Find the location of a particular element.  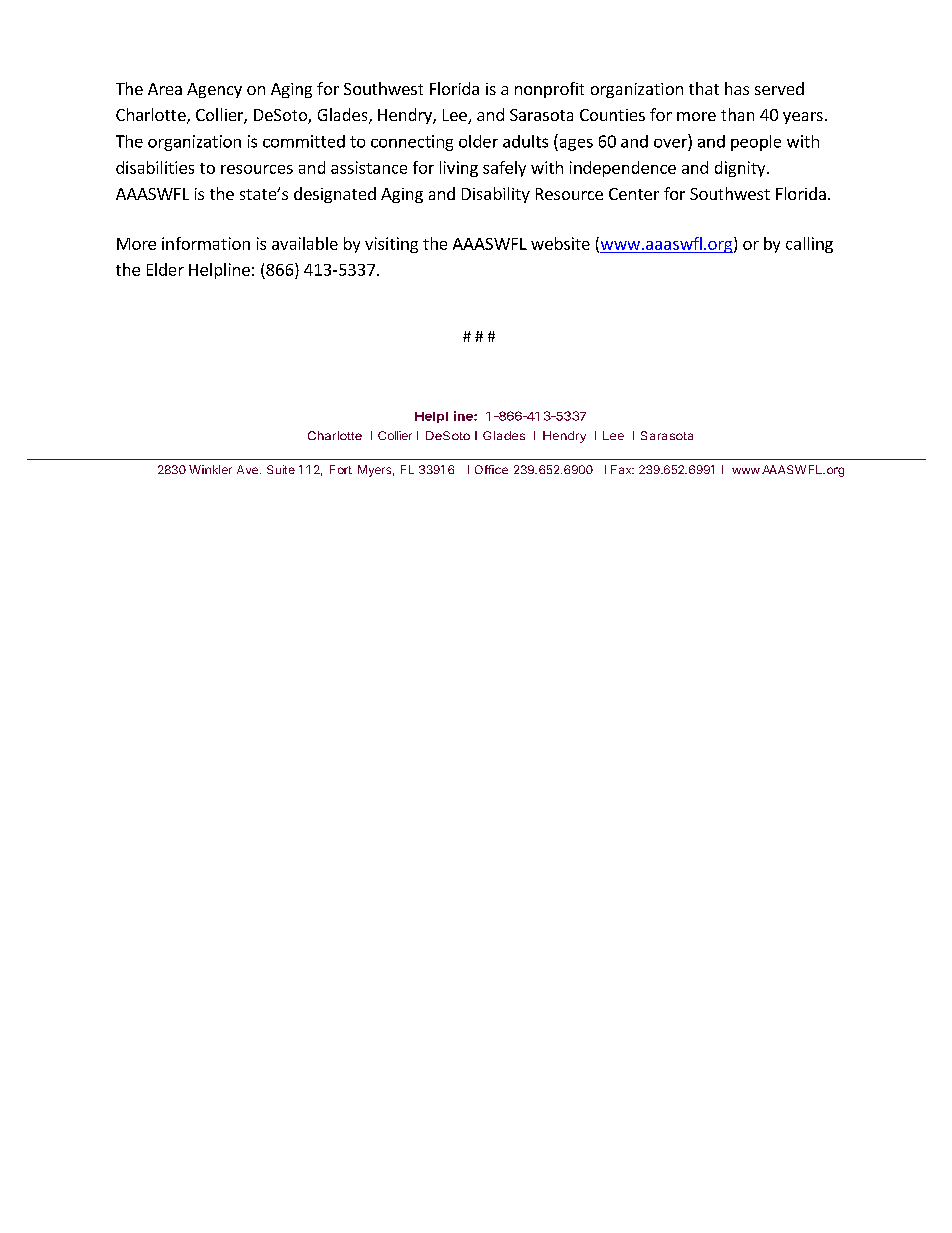

Disability is located at coordinates (496, 195).
